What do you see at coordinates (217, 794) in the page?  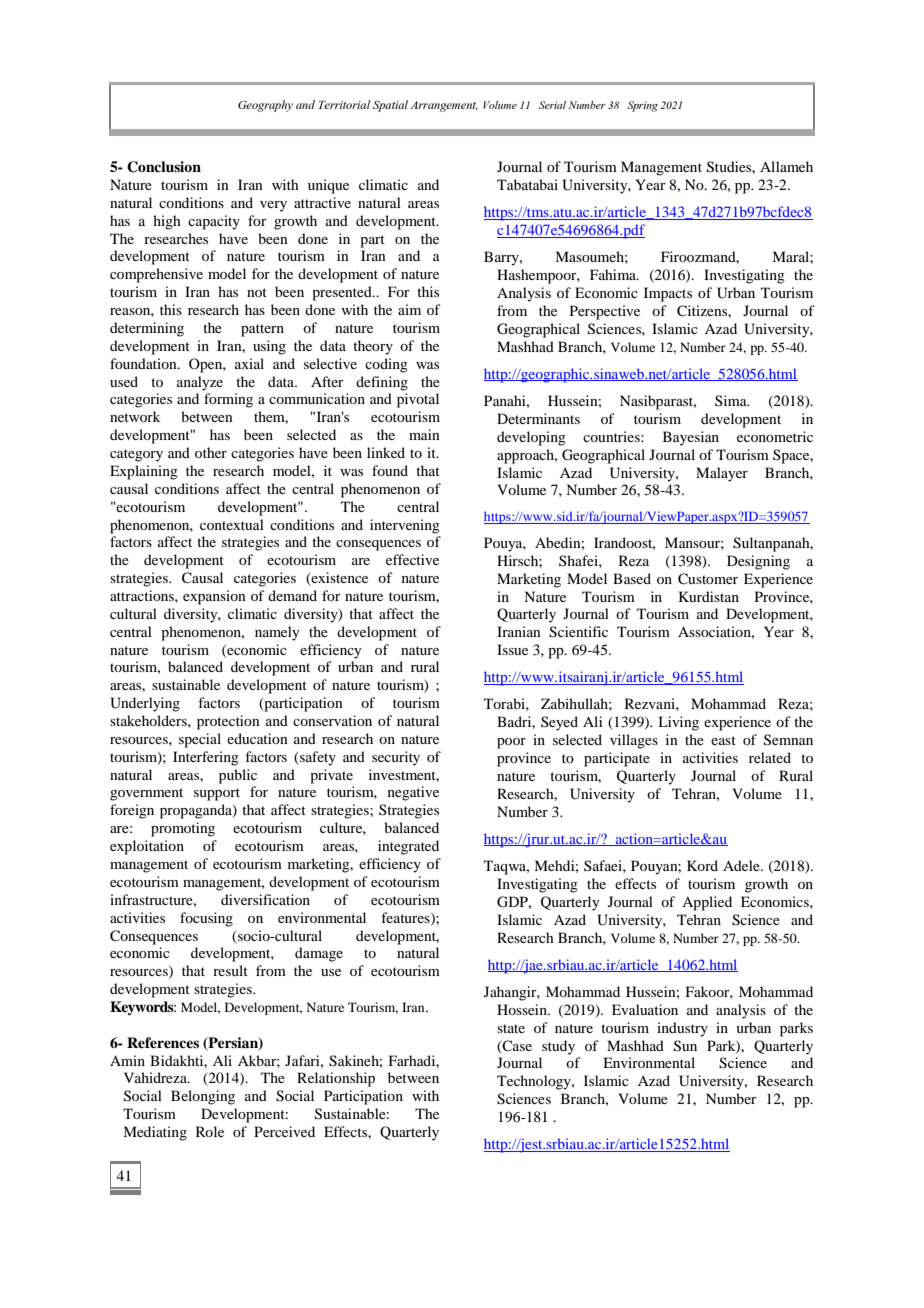 I see `support` at bounding box center [217, 794].
